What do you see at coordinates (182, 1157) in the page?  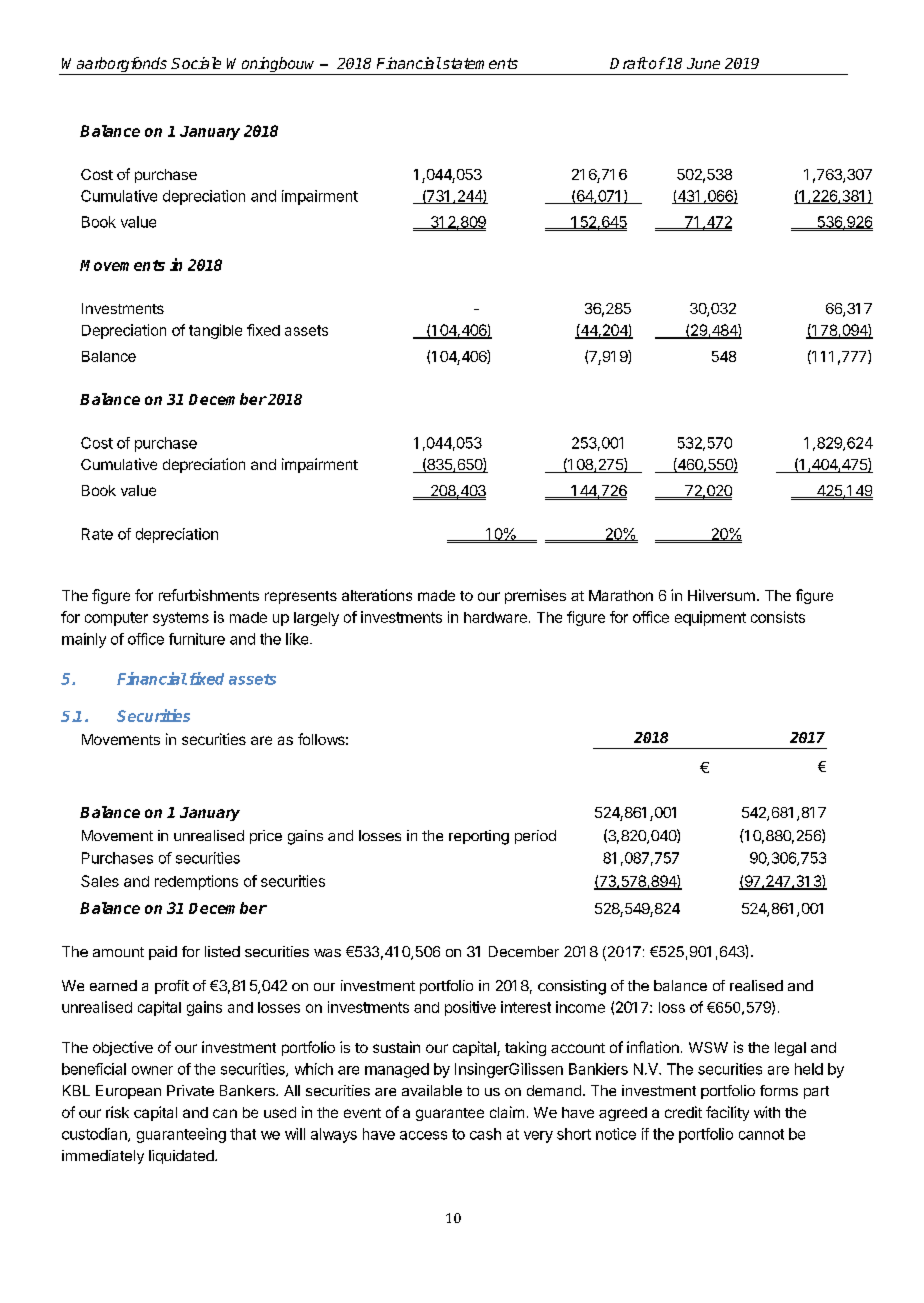 I see `liquidated` at bounding box center [182, 1157].
